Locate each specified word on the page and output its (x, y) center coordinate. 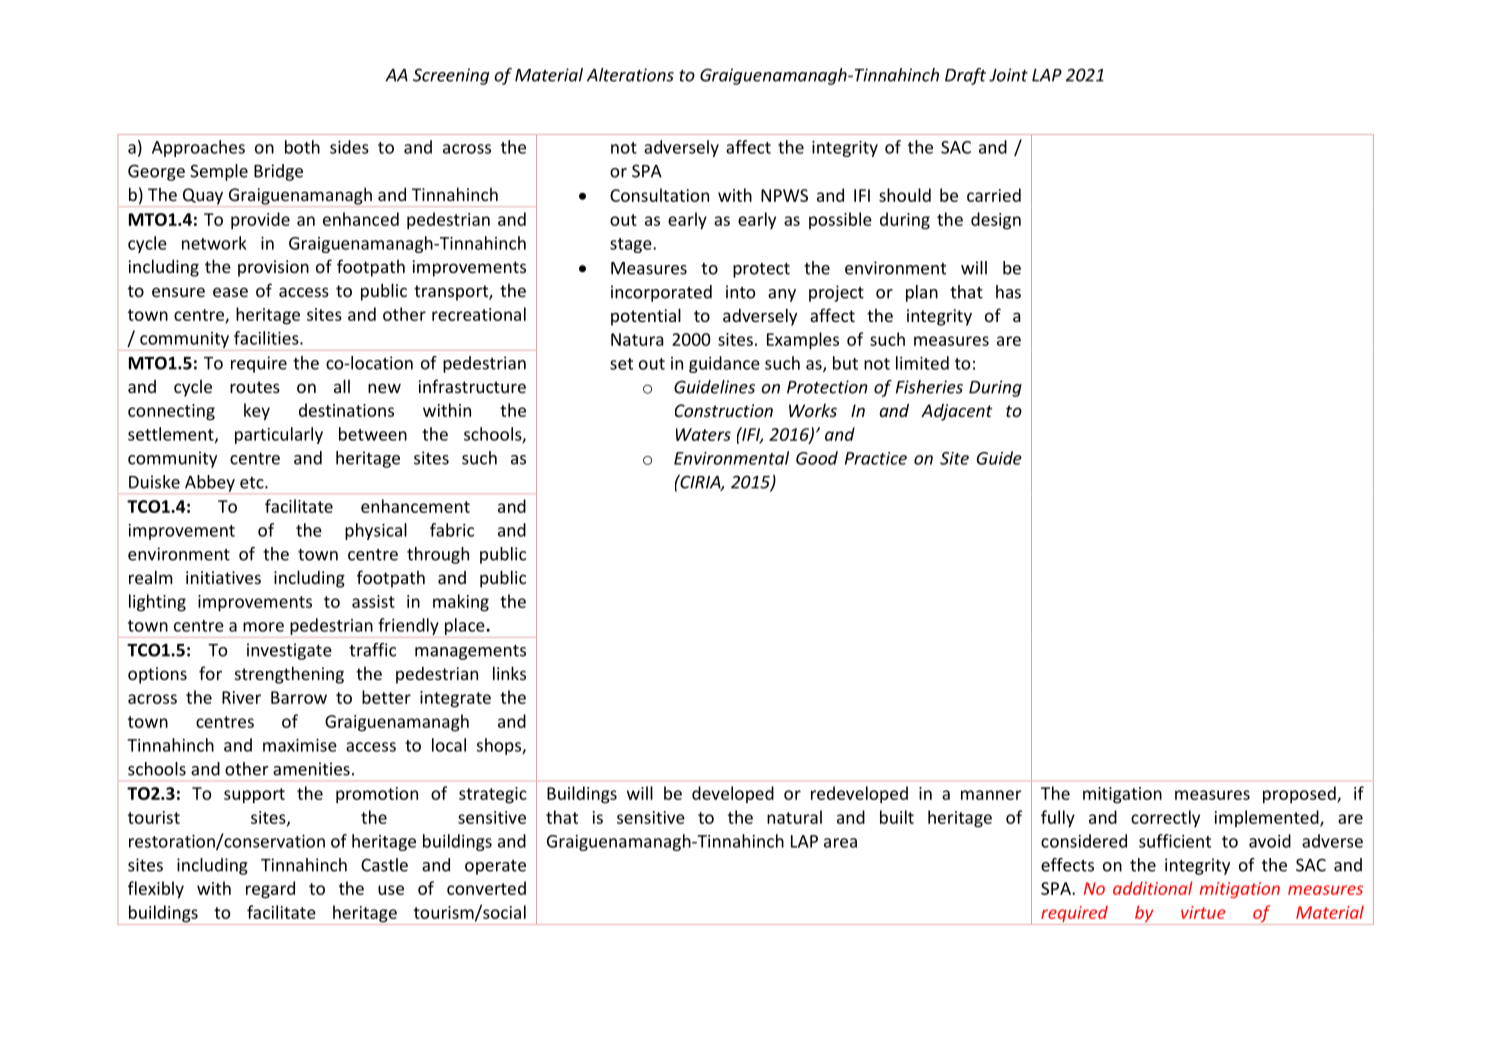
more (263, 627)
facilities (267, 338)
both (302, 147)
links (509, 673)
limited (922, 363)
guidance (724, 364)
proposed (1300, 795)
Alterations (630, 75)
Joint (1008, 75)
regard (270, 890)
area (840, 843)
